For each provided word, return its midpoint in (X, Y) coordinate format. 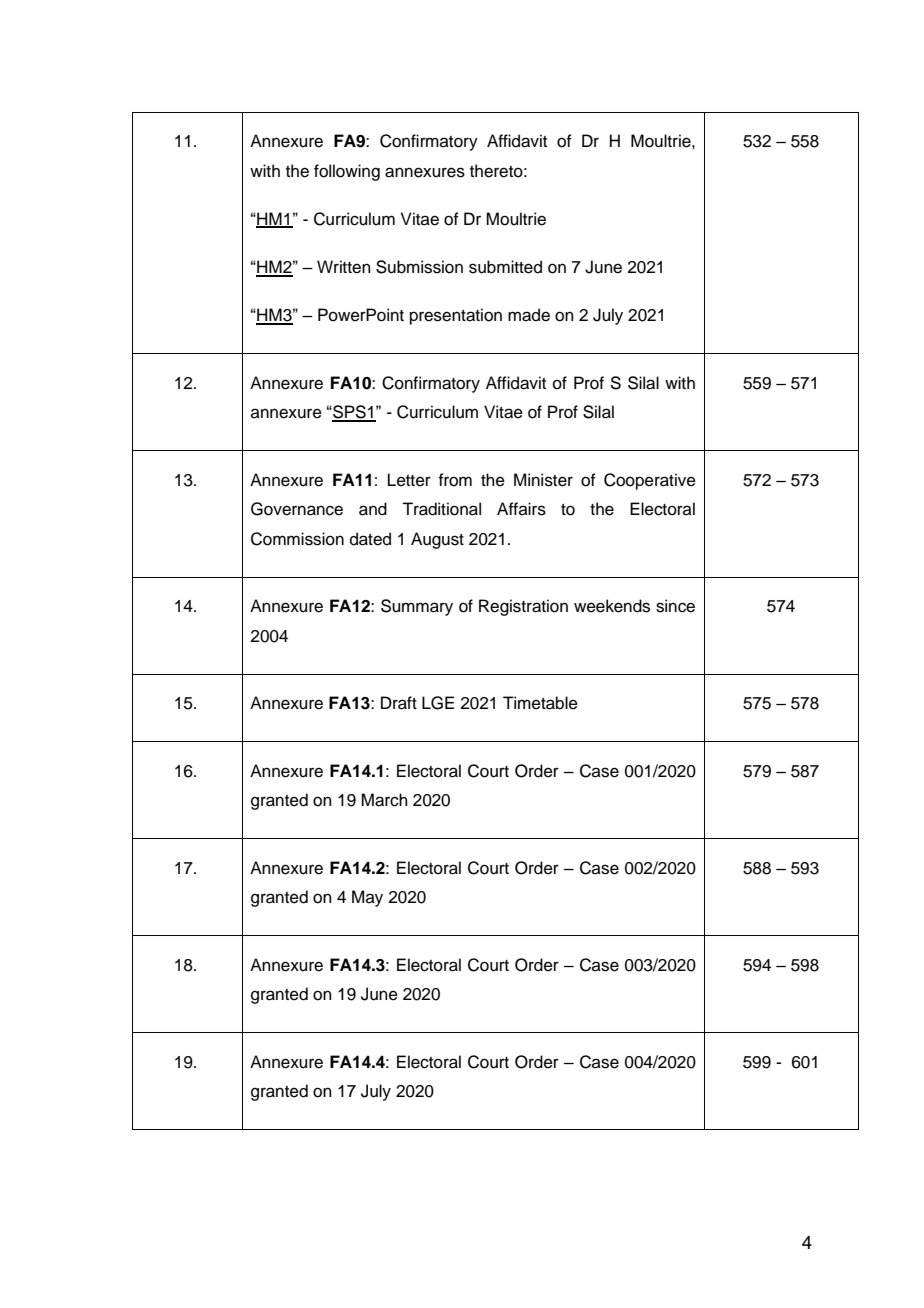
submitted (505, 267)
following (347, 172)
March (384, 800)
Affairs (521, 509)
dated (370, 539)
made (529, 315)
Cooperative (650, 481)
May (367, 898)
